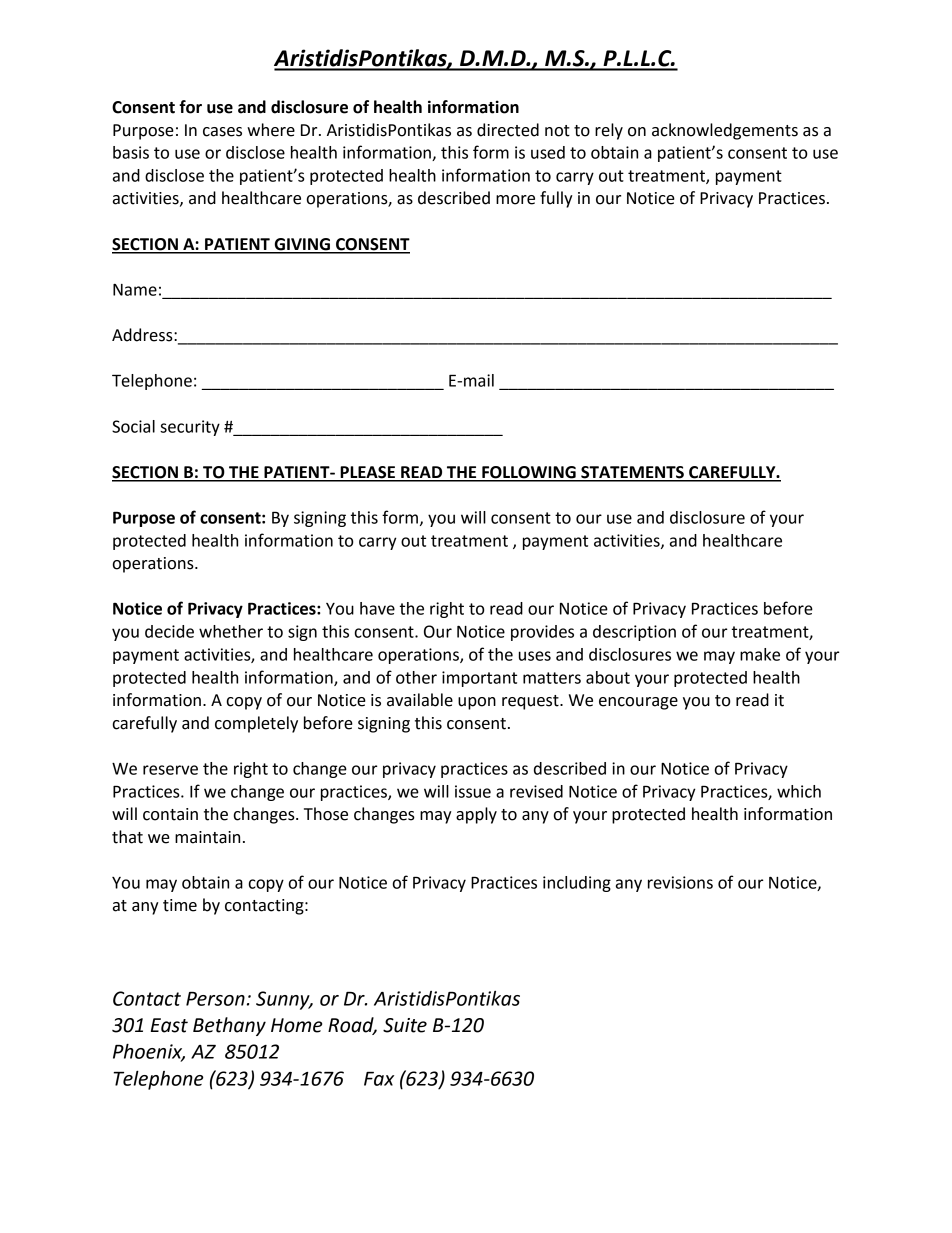  I want to click on issue, so click(473, 791).
